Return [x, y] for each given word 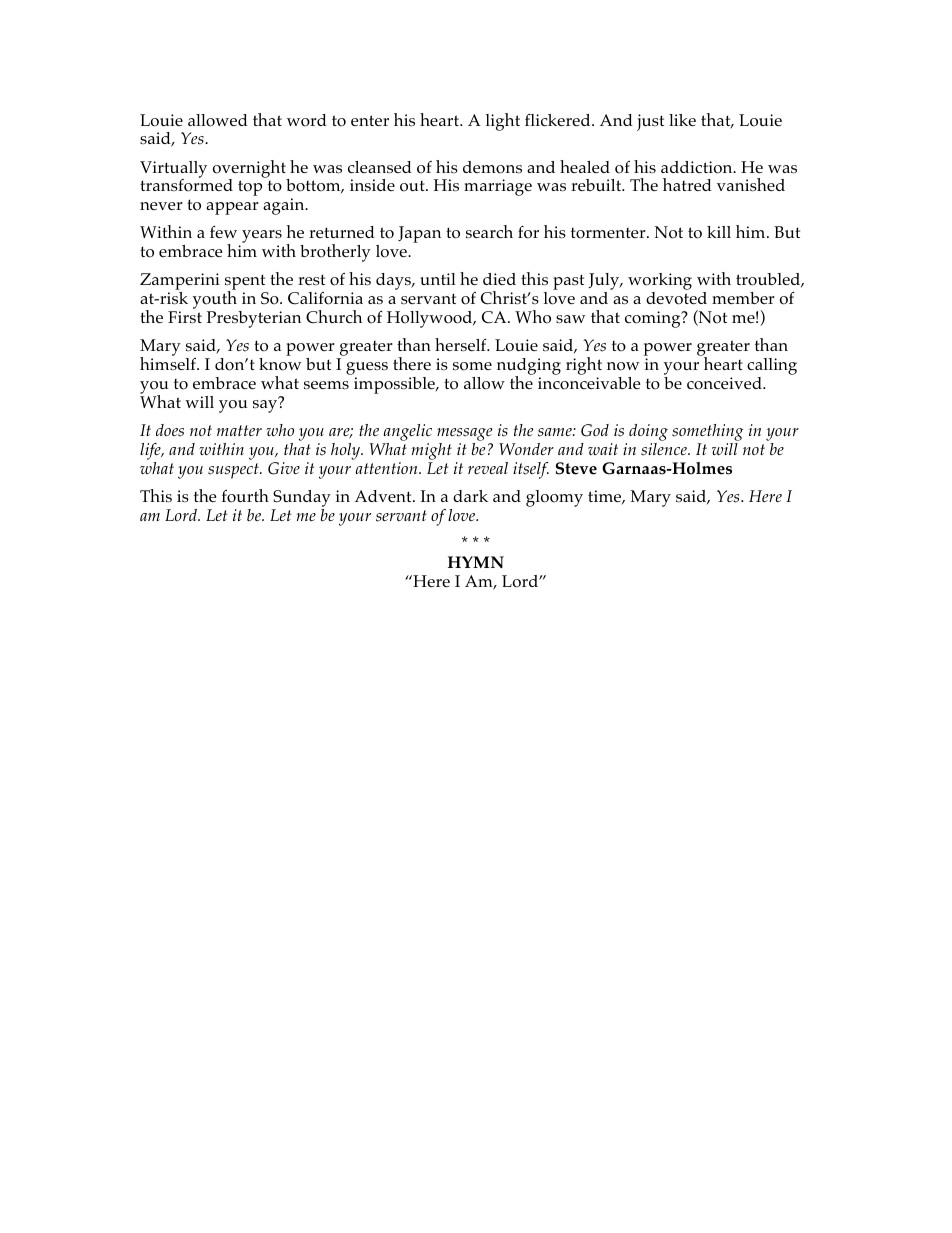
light [502, 122]
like [682, 120]
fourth [245, 496]
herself [462, 345]
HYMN [476, 562]
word [307, 120]
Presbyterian [254, 319]
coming [654, 319]
